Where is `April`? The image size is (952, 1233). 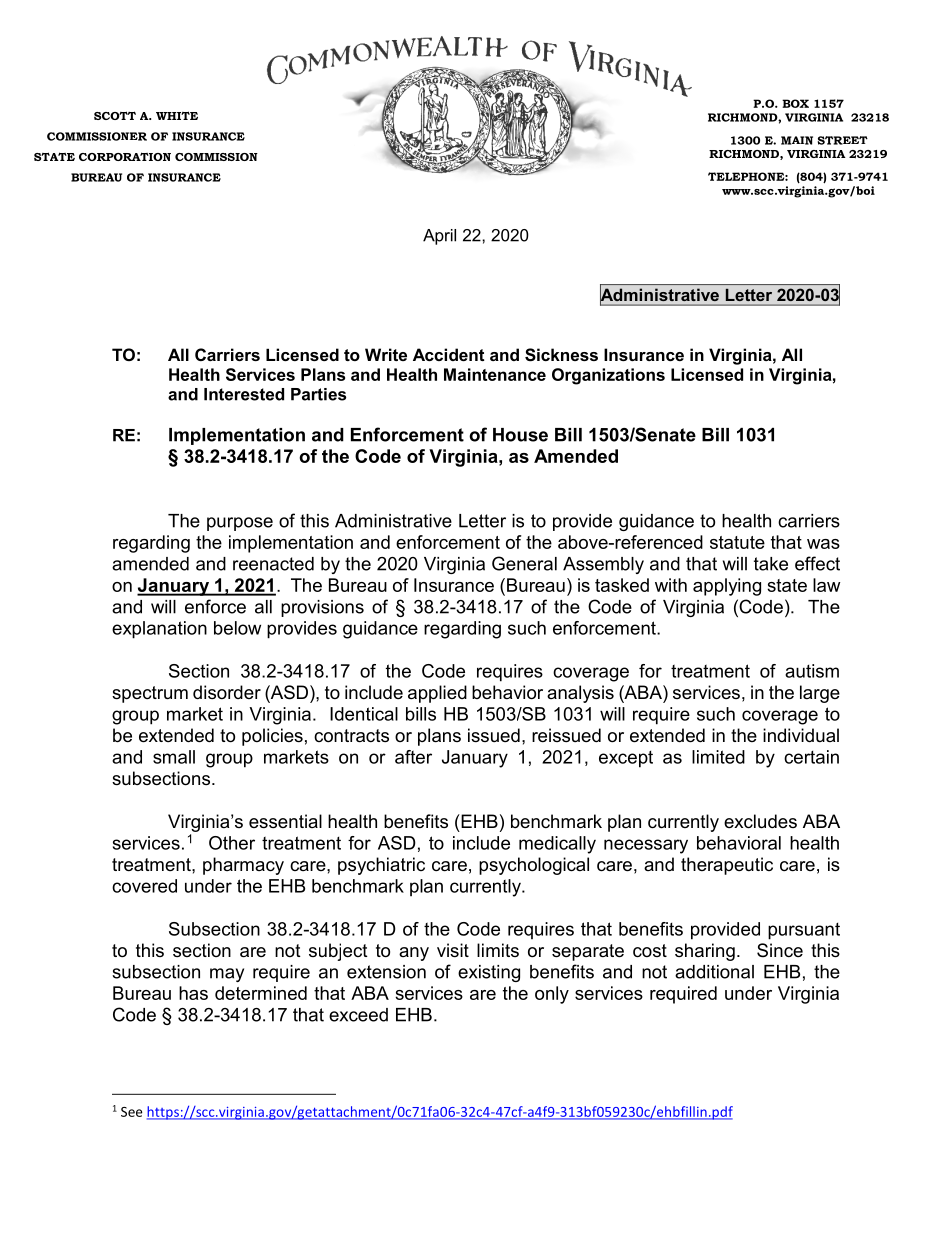 April is located at coordinates (439, 237).
